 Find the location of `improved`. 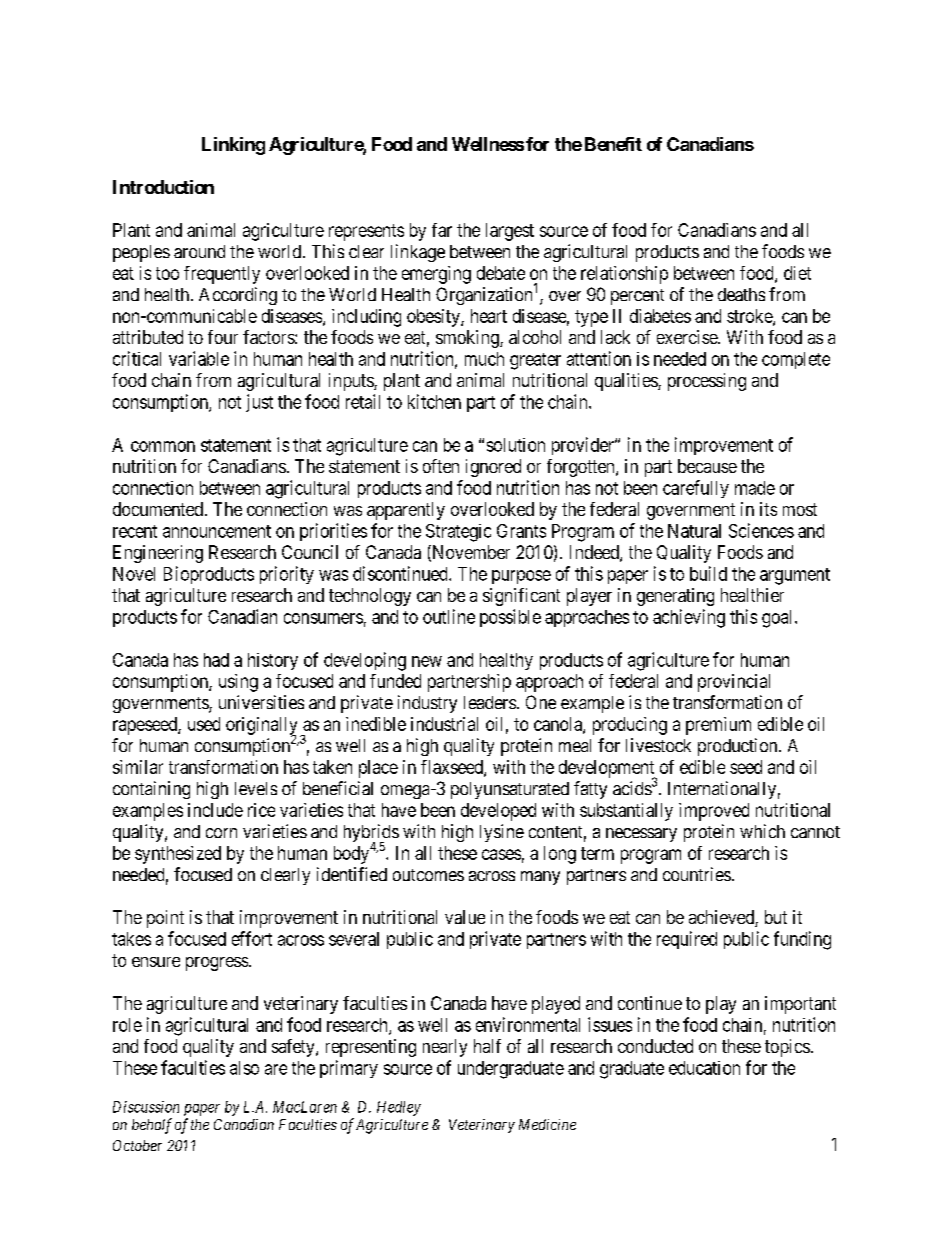

improved is located at coordinates (714, 812).
